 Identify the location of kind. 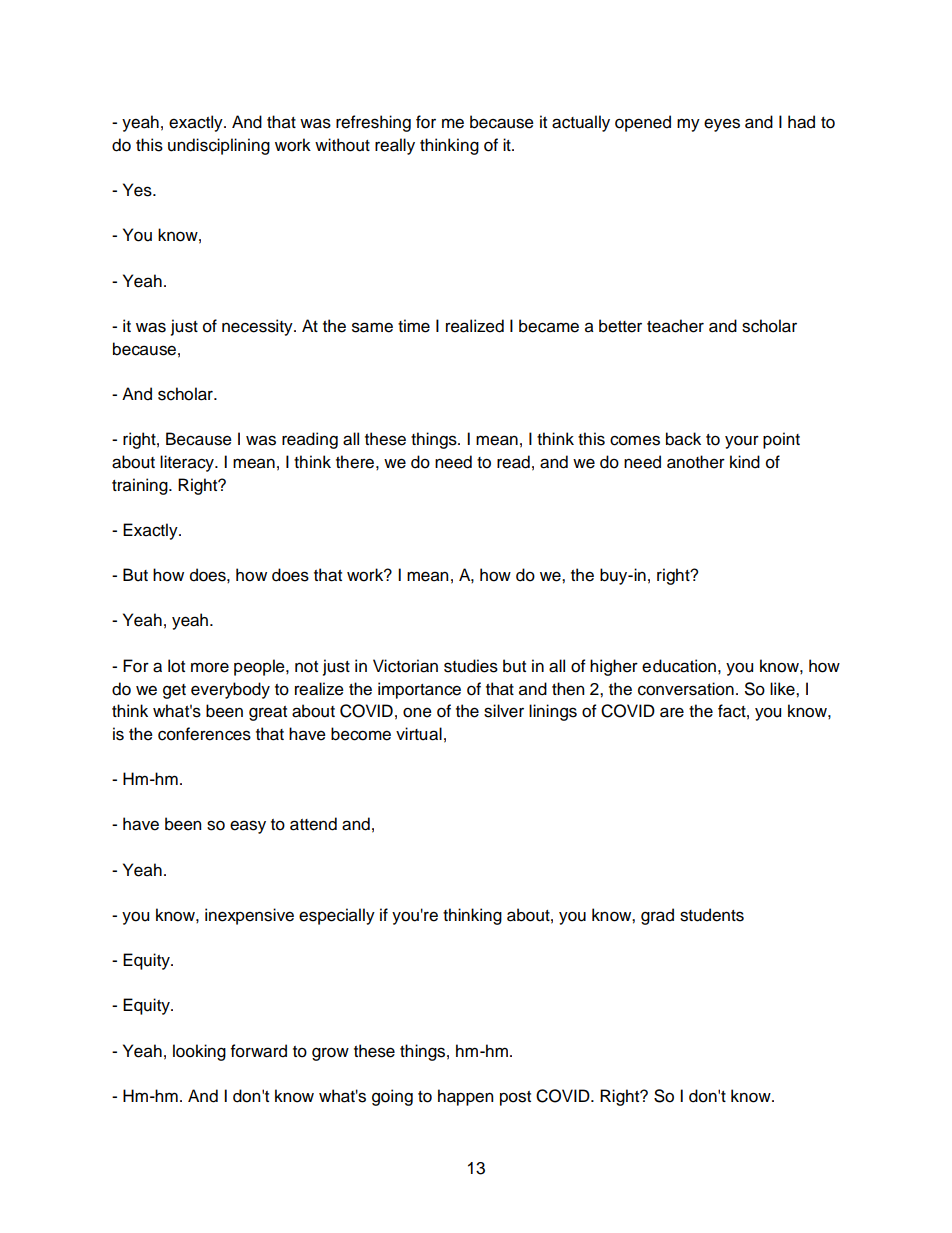
(745, 462).
